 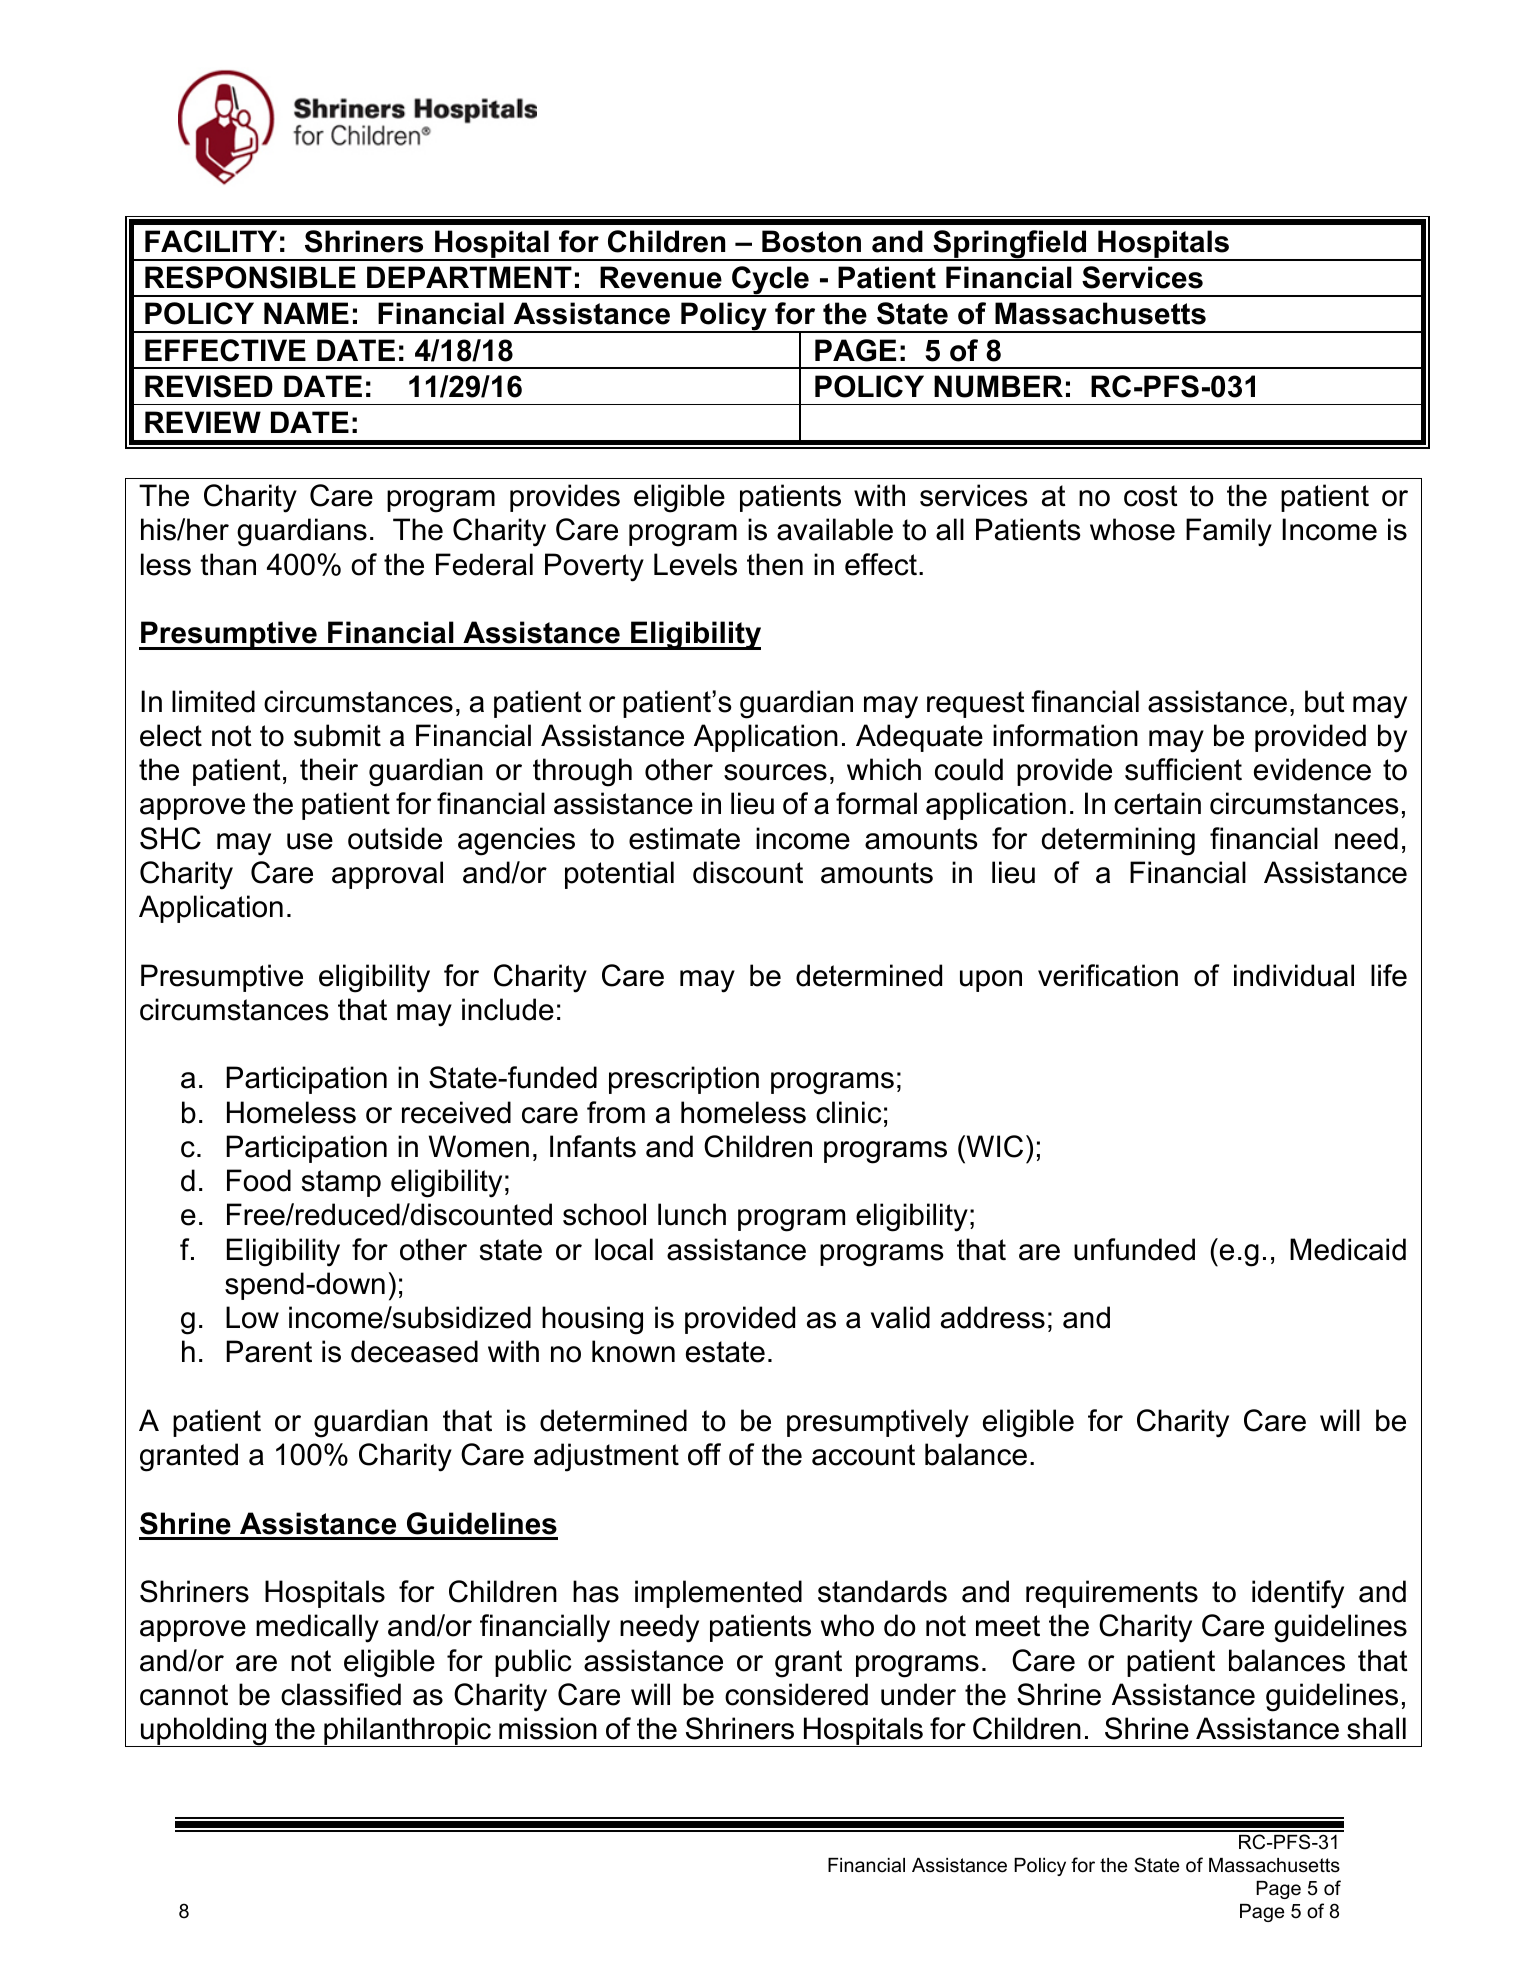 What do you see at coordinates (775, 564) in the screenshot?
I see `then` at bounding box center [775, 564].
